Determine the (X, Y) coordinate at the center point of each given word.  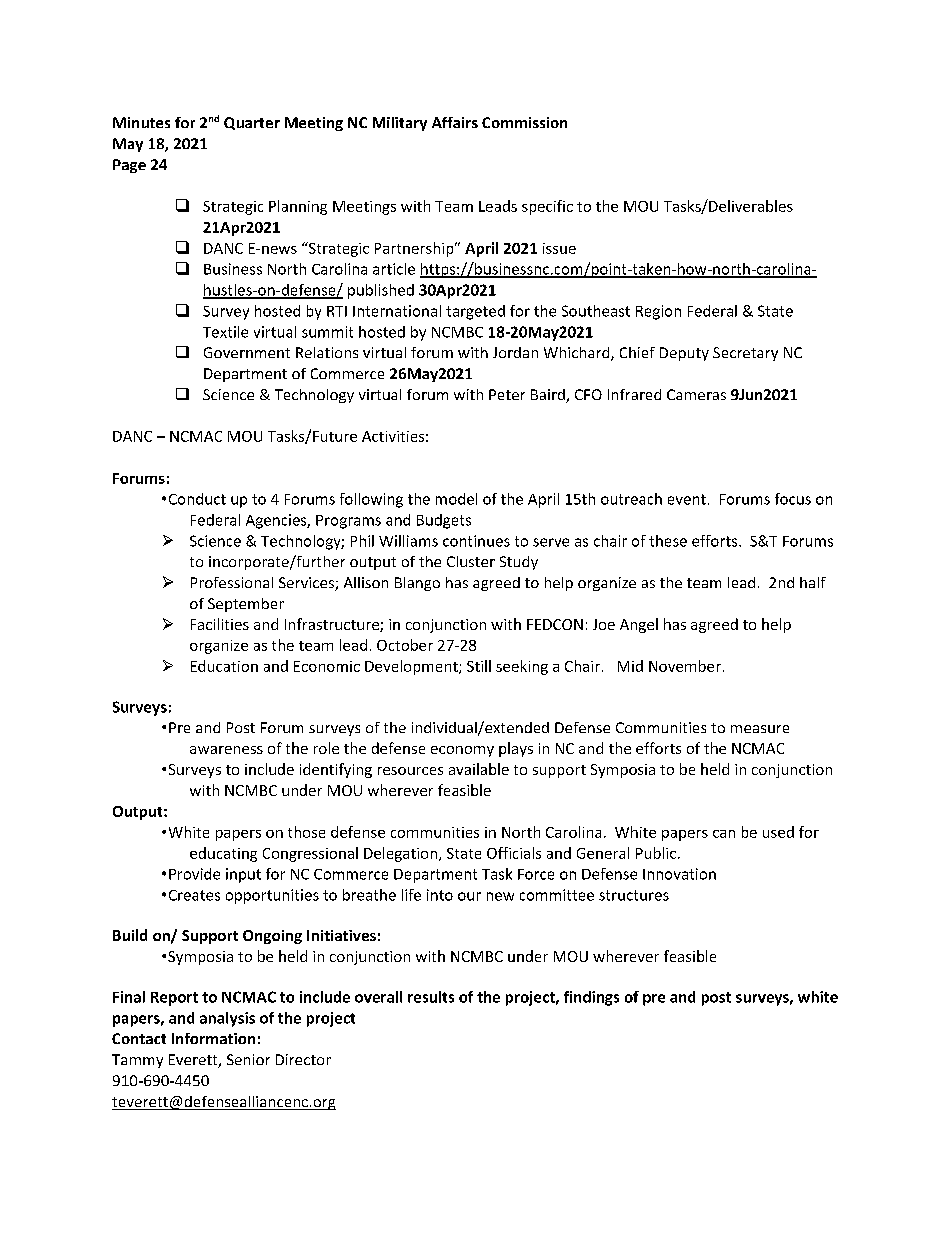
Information (213, 1038)
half (813, 582)
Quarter (252, 123)
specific (547, 207)
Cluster (471, 561)
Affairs (455, 122)
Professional (232, 582)
